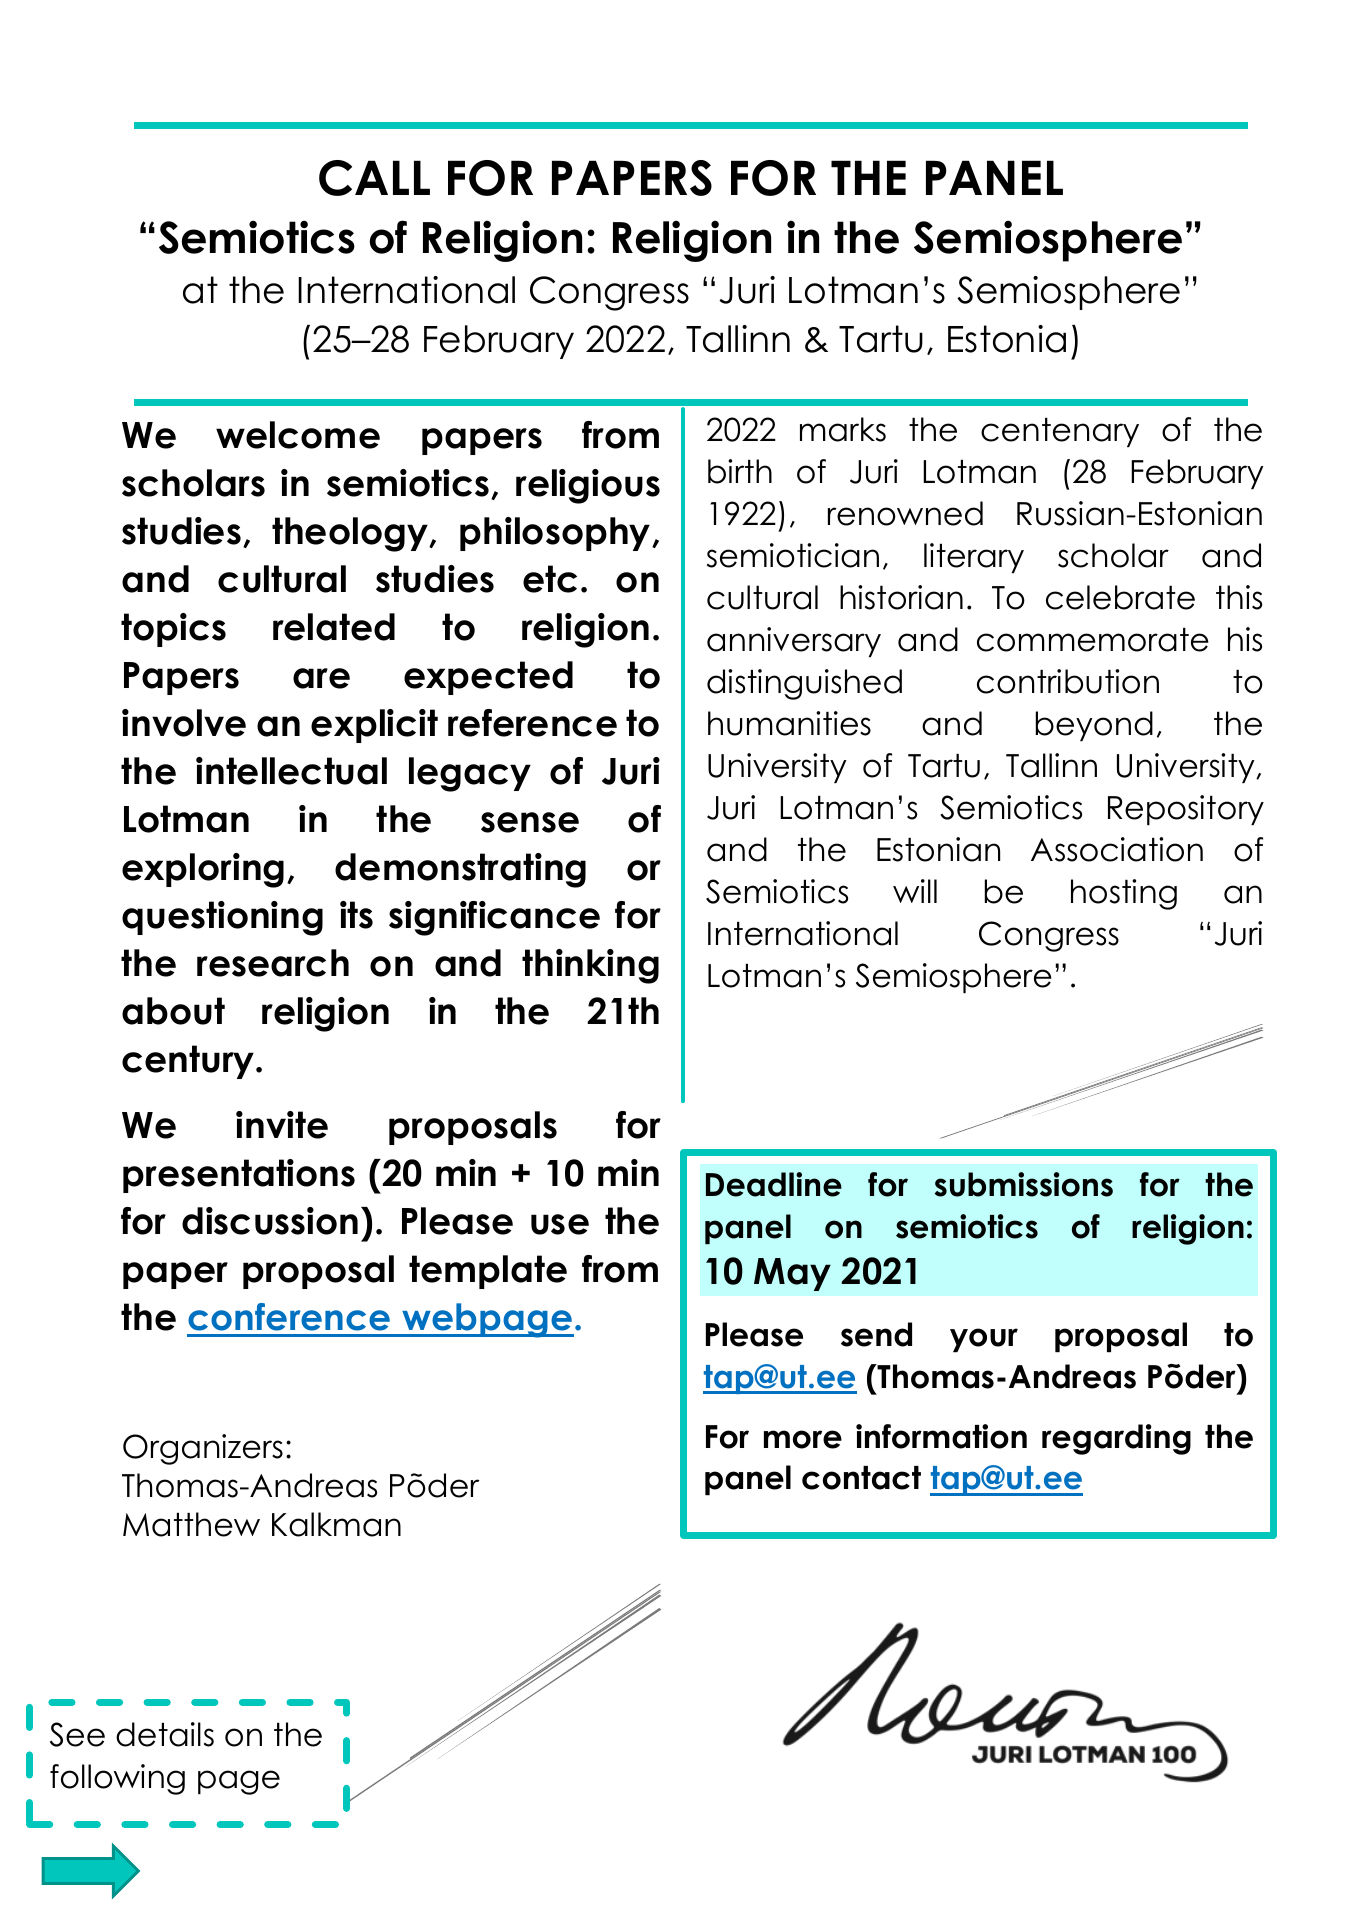 Image resolution: width=1350 pixels, height=1909 pixels. Describe the element at coordinates (374, 178) in the image. I see `CALL` at that location.
